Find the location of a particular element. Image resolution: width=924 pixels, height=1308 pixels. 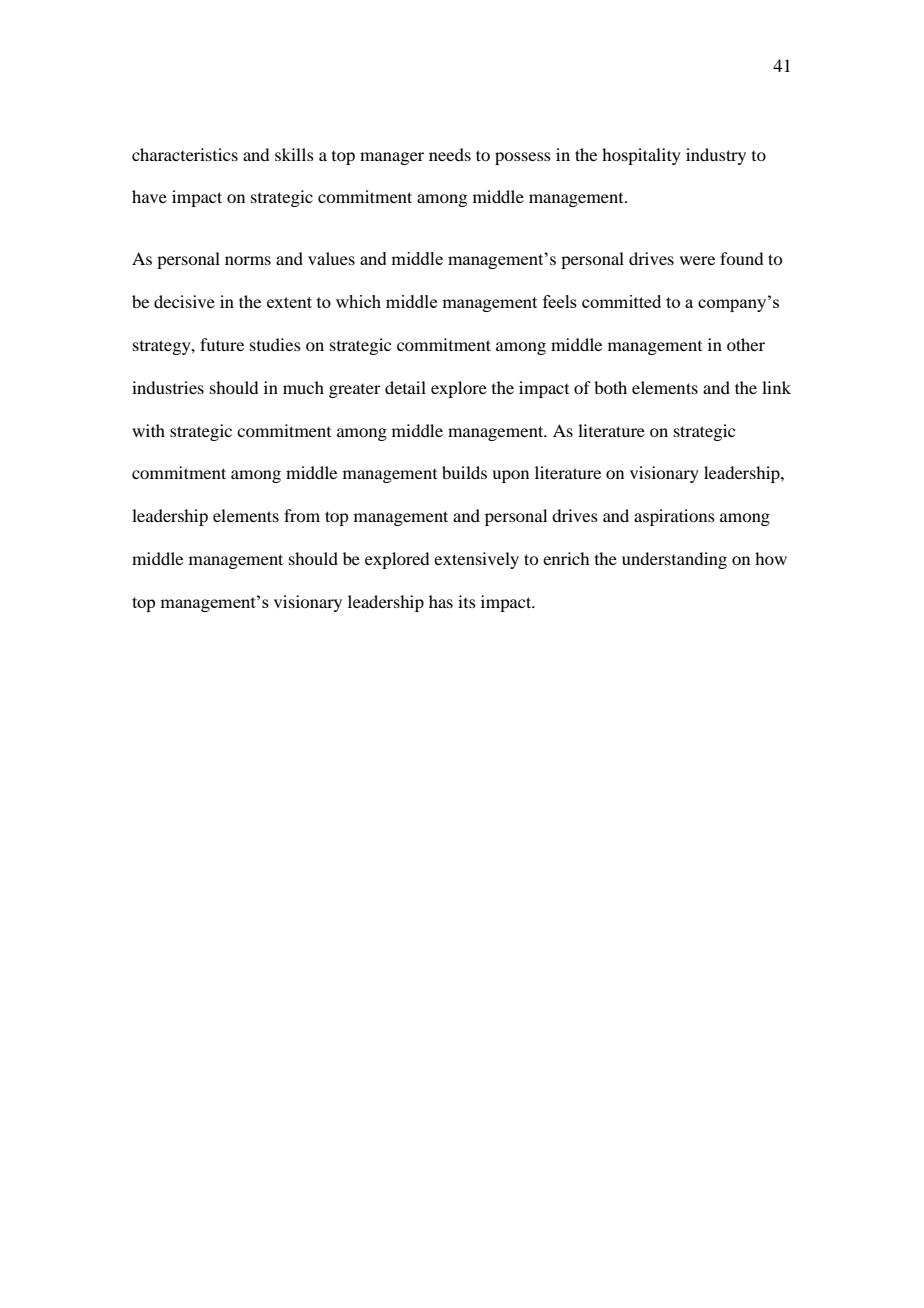

link is located at coordinates (776, 387).
